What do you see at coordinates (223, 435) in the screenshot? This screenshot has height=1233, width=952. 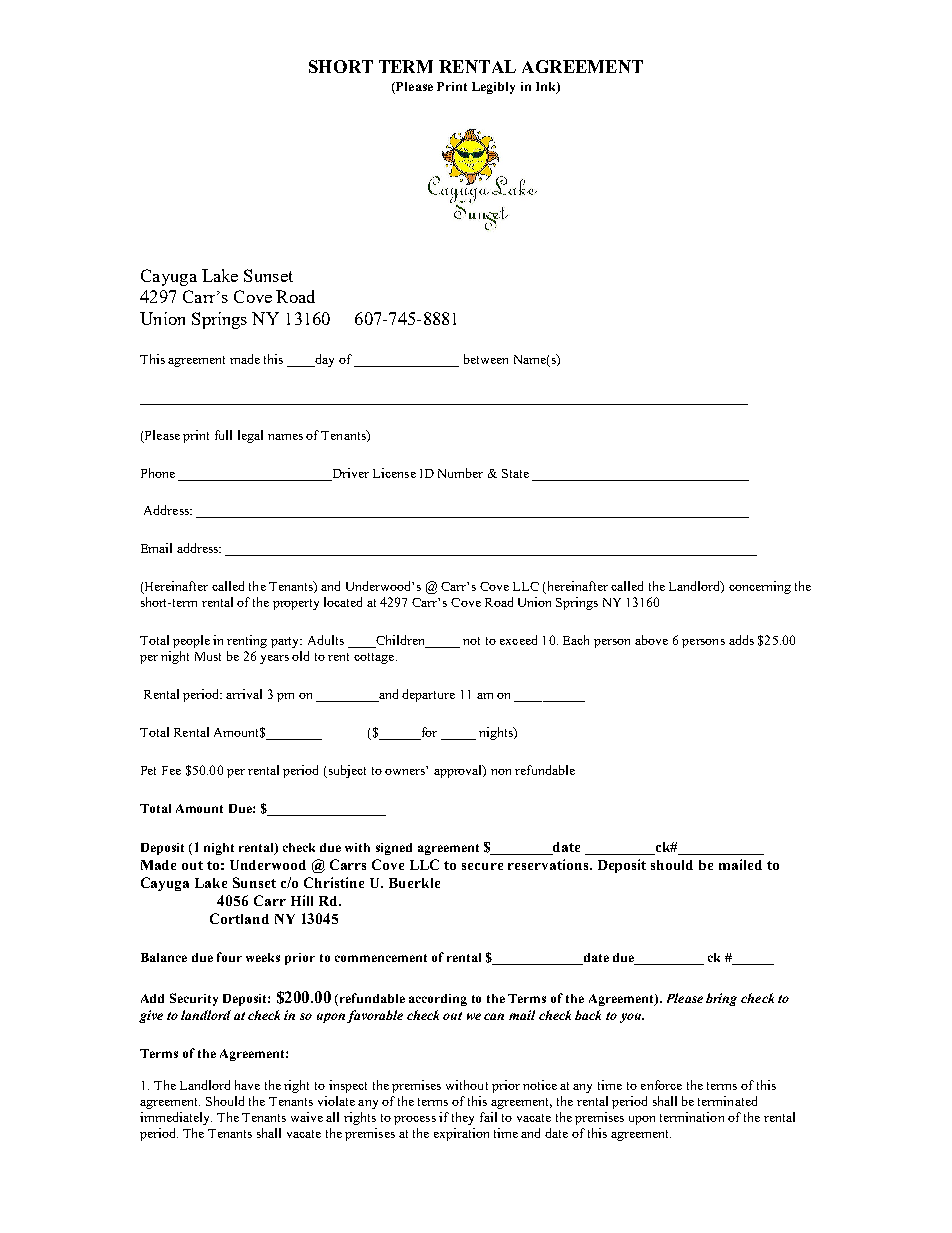 I see `full` at bounding box center [223, 435].
